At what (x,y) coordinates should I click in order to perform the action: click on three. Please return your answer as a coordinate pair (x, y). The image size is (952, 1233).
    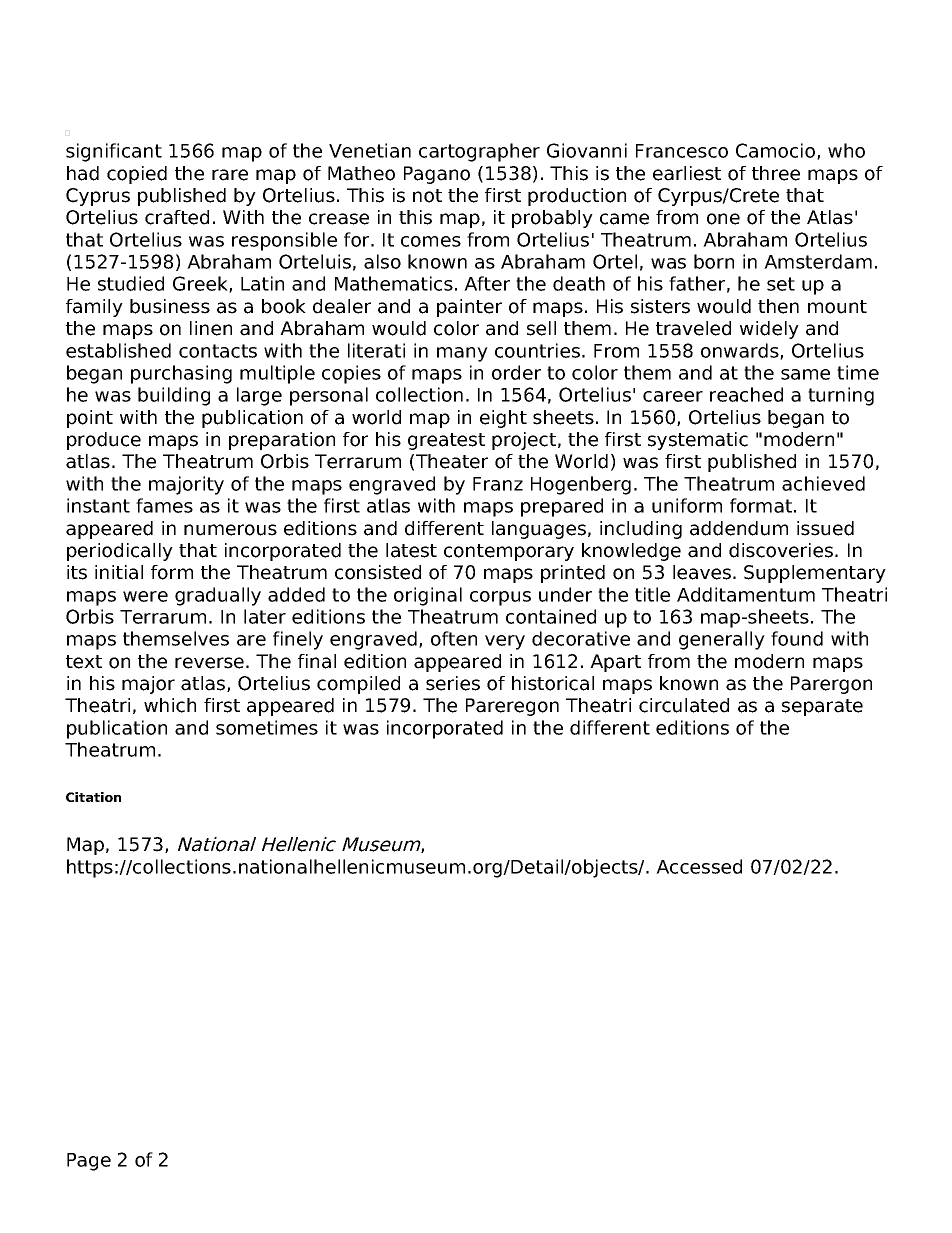
    Looking at the image, I should click on (776, 173).
